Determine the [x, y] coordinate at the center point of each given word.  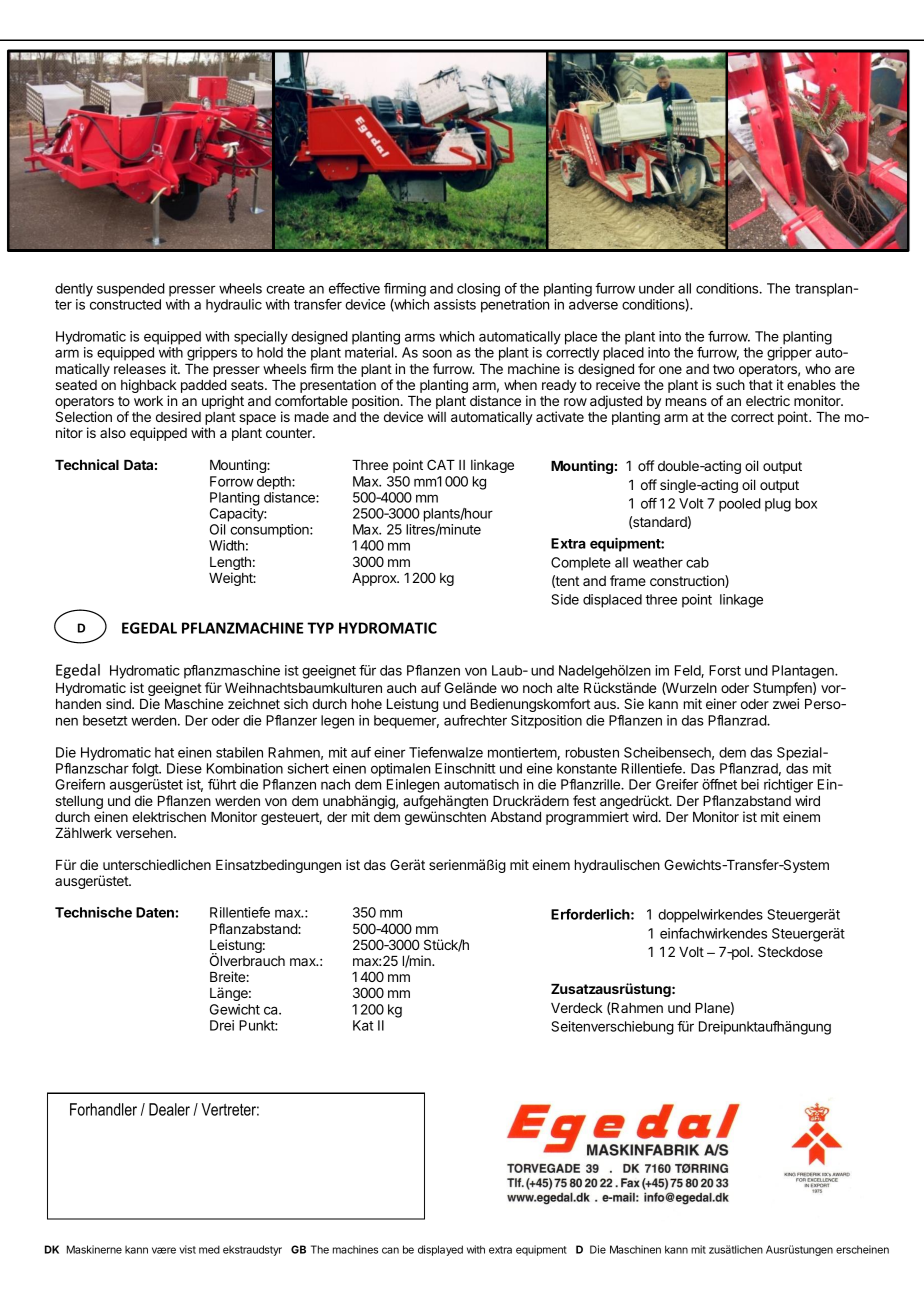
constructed [125, 304]
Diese [184, 768]
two [723, 369]
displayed [440, 1250]
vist [187, 1249]
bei [750, 784]
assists [455, 304]
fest [584, 800]
